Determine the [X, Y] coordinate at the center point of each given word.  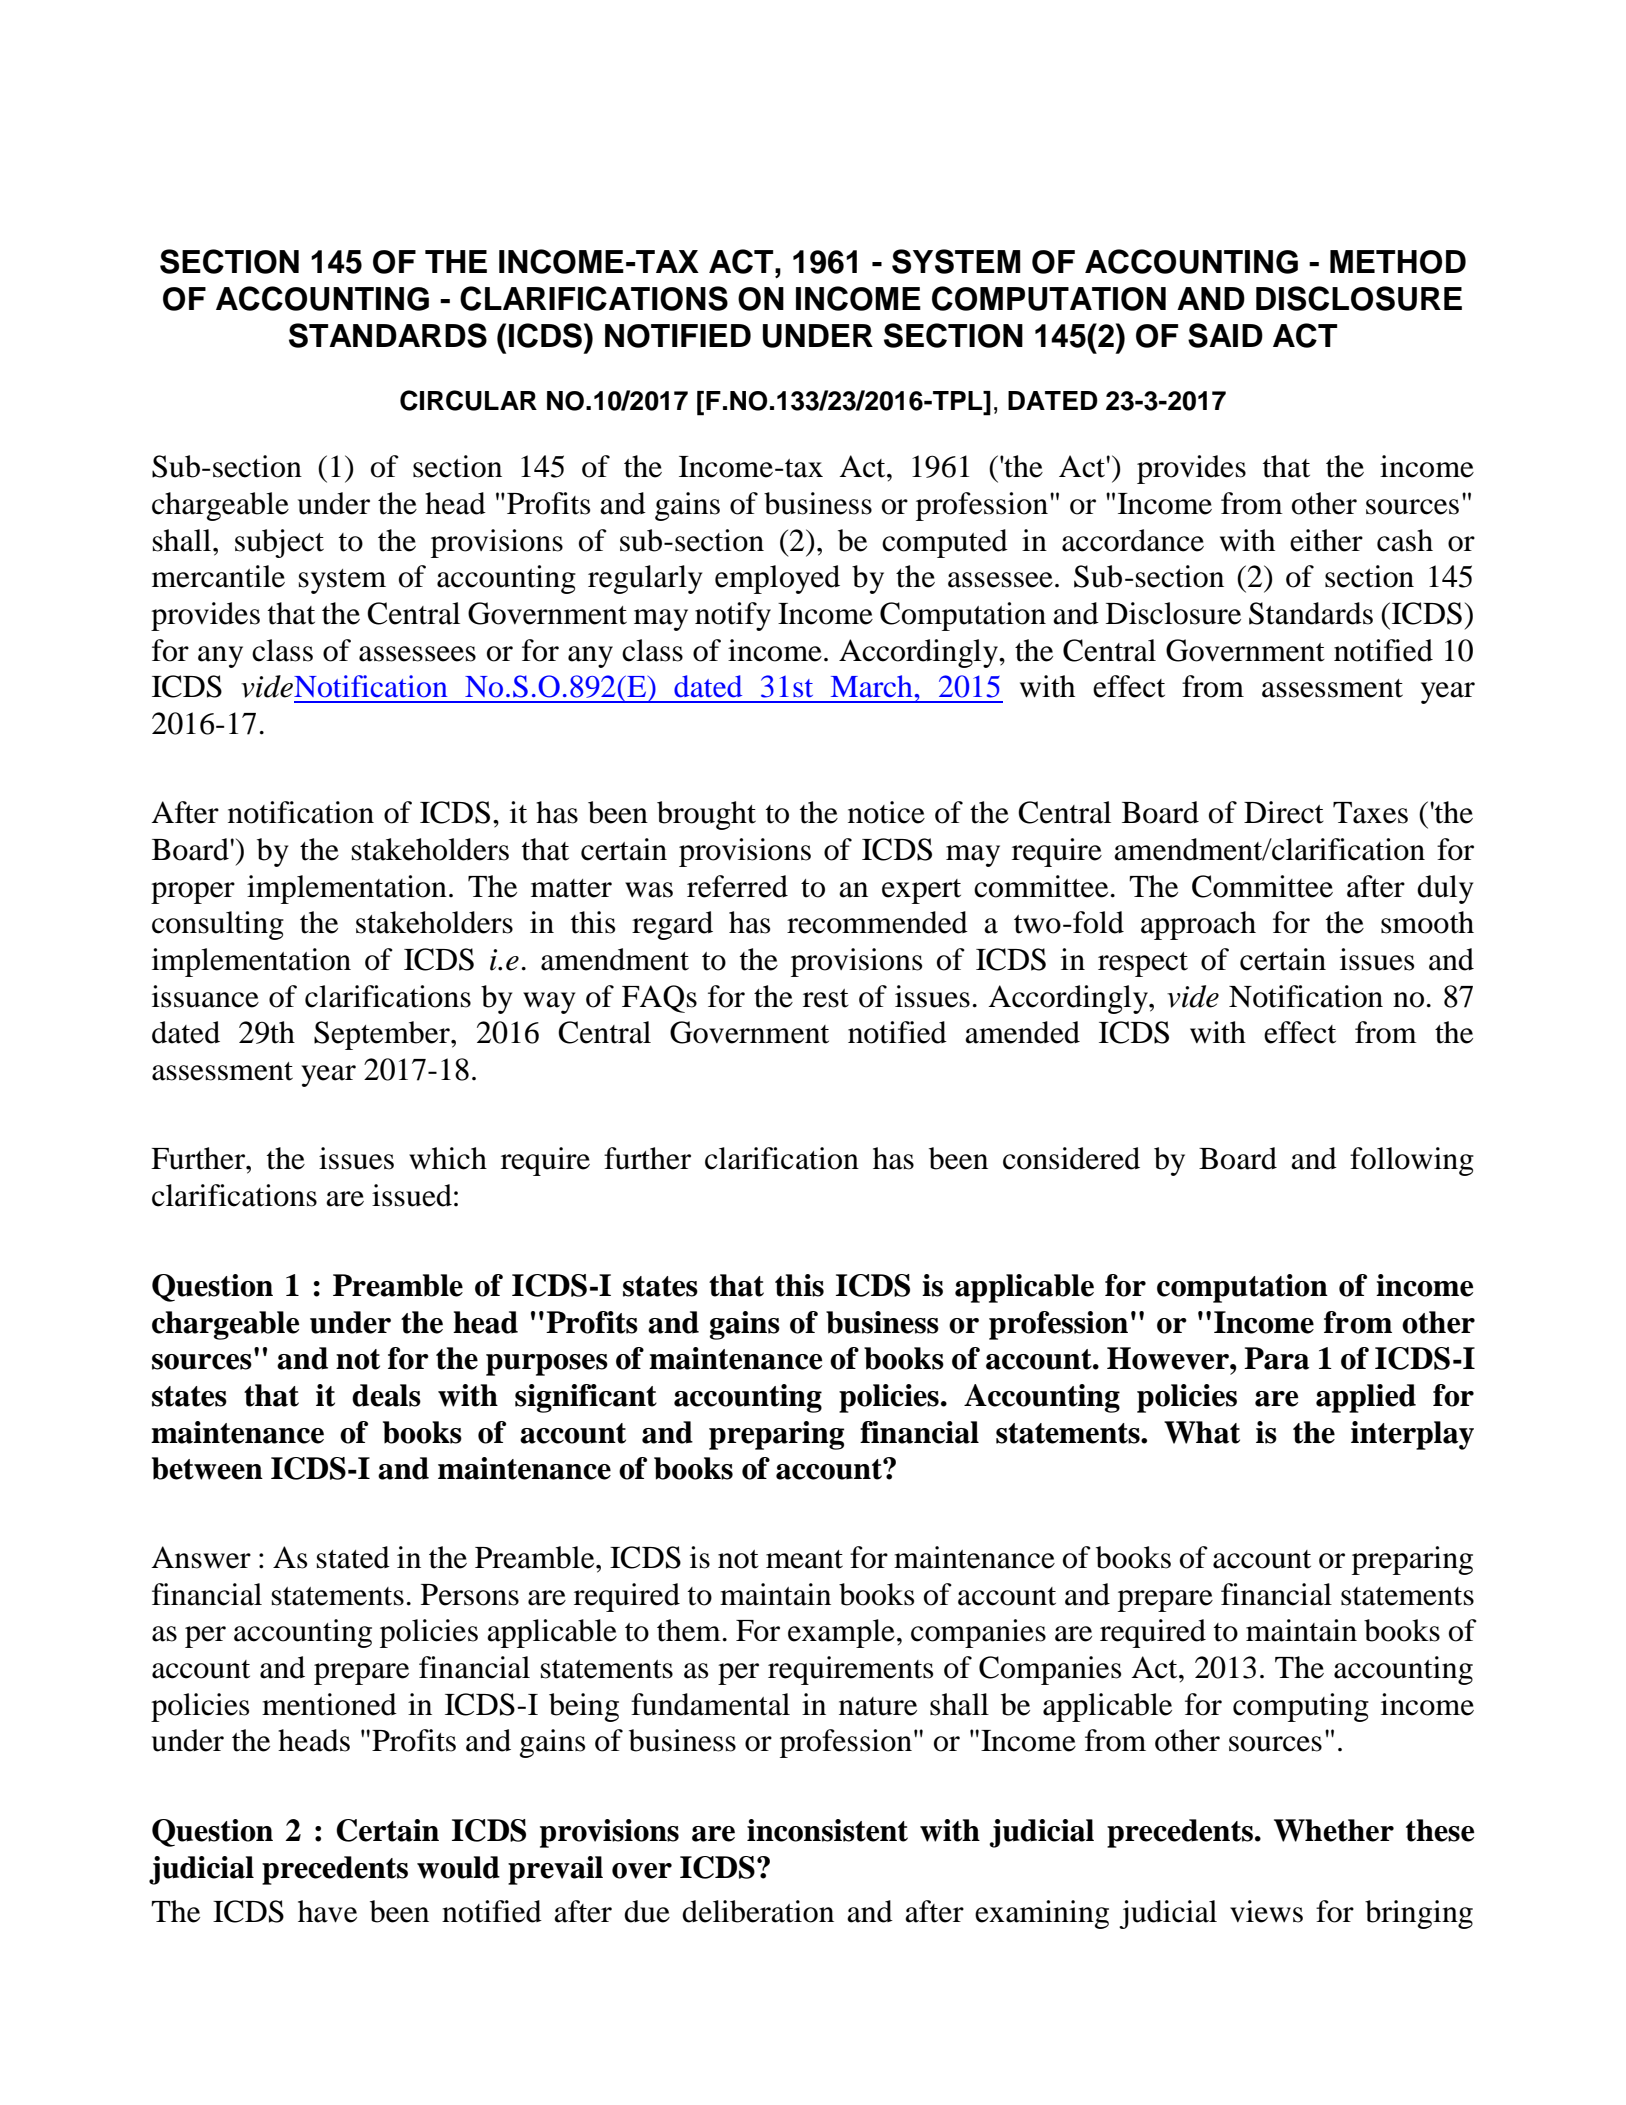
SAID [1225, 335]
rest [826, 998]
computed [945, 543]
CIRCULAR [468, 400]
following [1412, 1161]
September [383, 1035]
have [327, 1911]
